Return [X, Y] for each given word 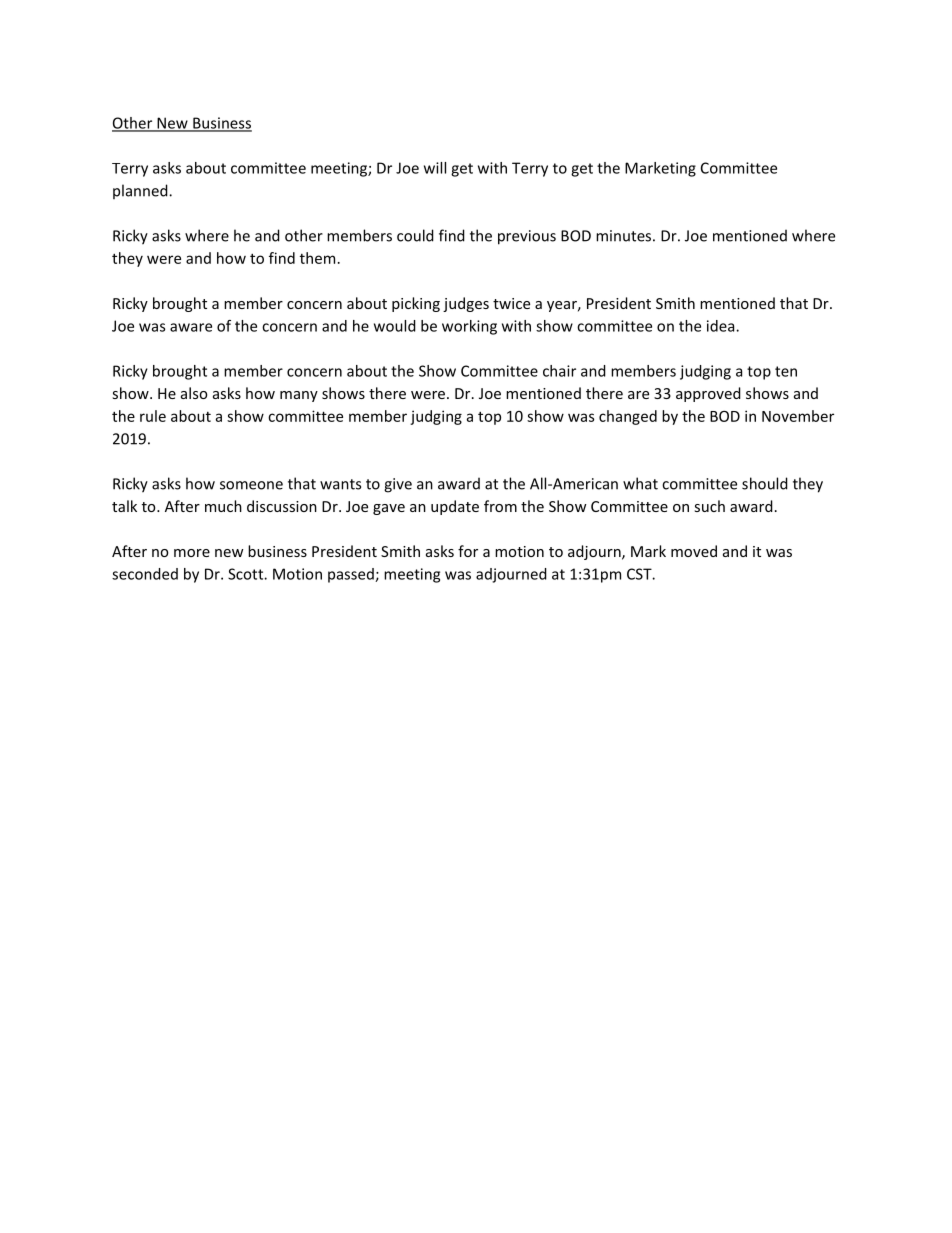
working [469, 327]
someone [251, 485]
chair [559, 371]
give [398, 485]
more [192, 553]
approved [708, 394]
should [765, 483]
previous [527, 237]
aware [191, 327]
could [415, 235]
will [435, 168]
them [317, 258]
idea [722, 326]
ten [786, 371]
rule [153, 416]
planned [141, 191]
